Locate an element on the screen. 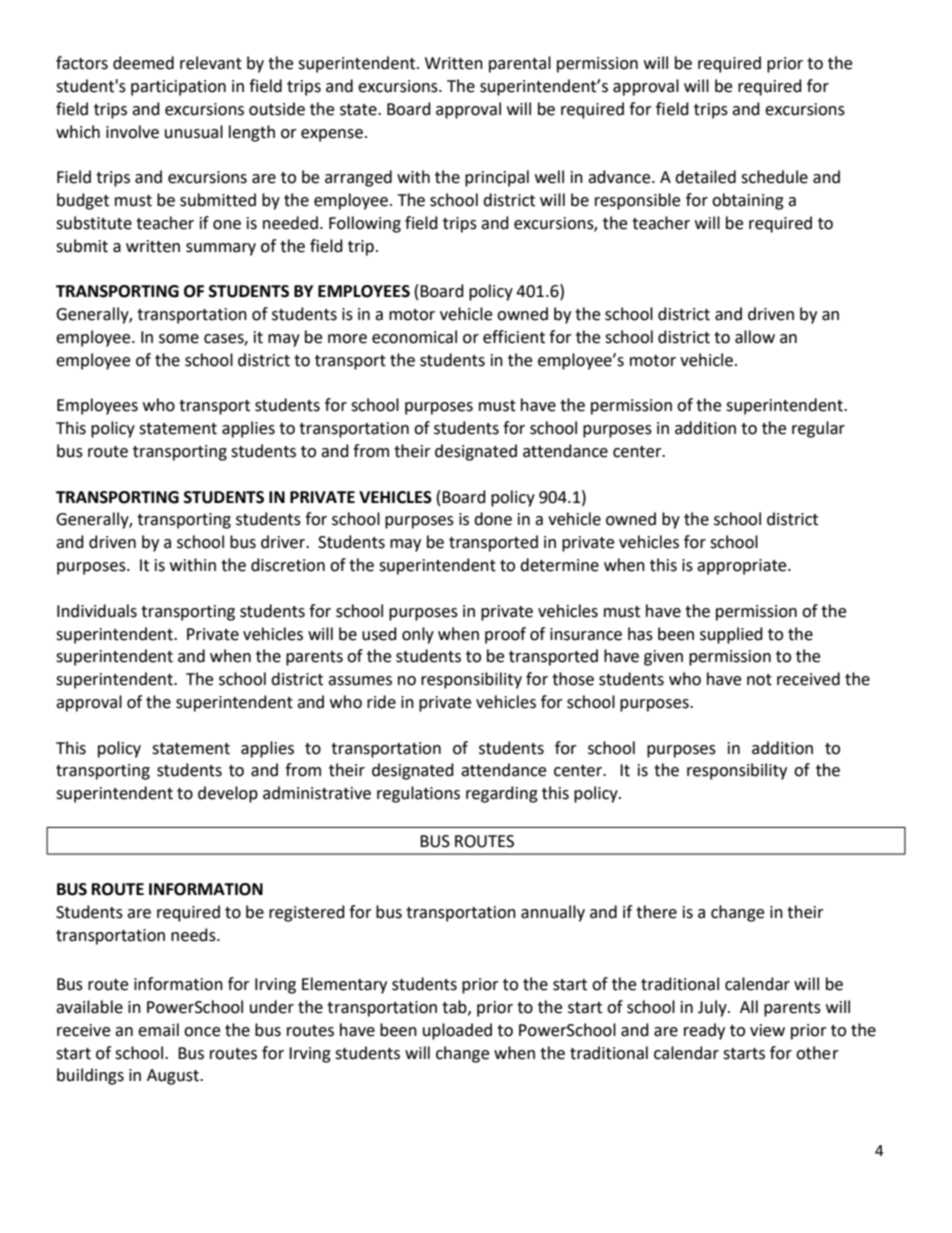  some is located at coordinates (179, 339).
